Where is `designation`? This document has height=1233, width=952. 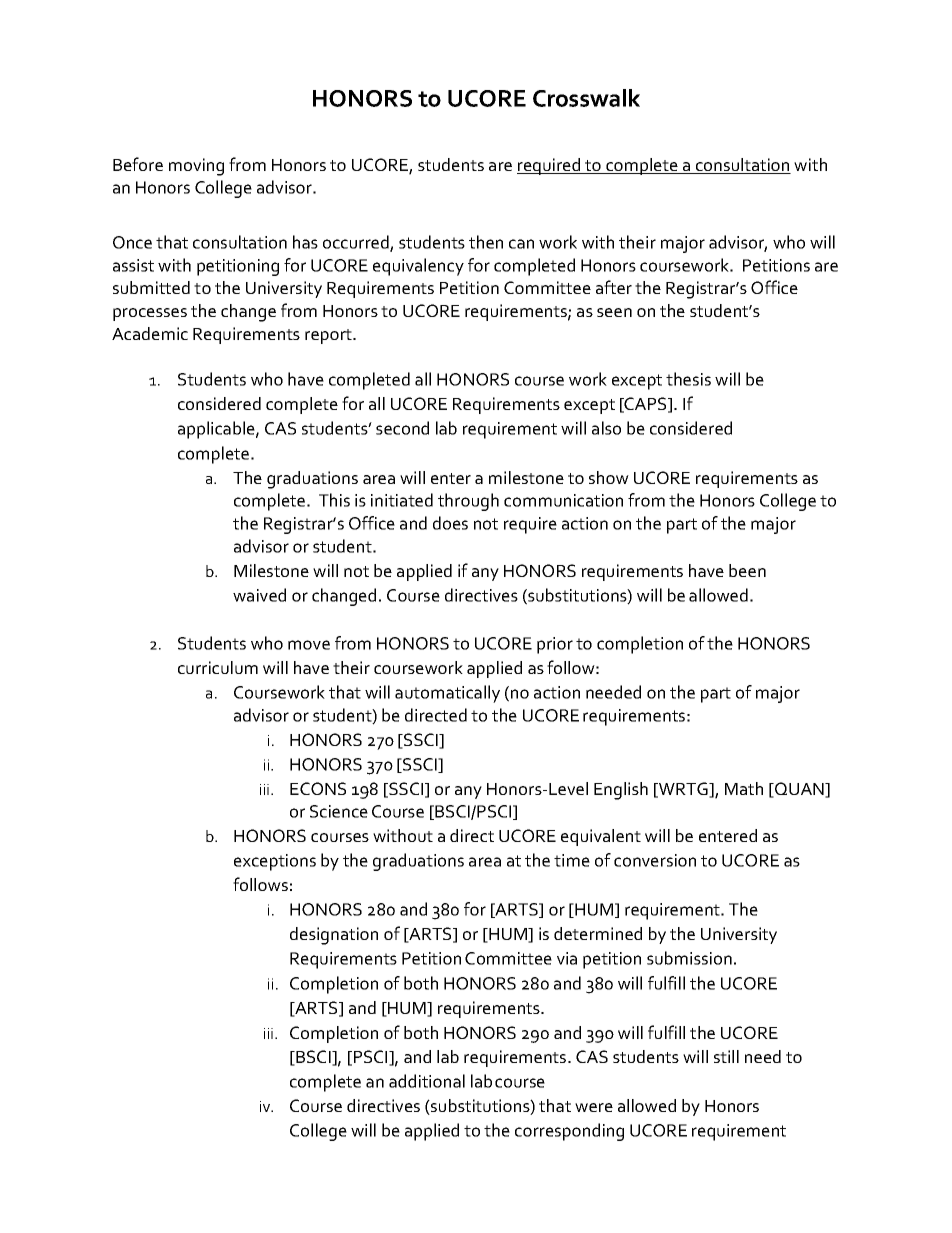 designation is located at coordinates (334, 936).
